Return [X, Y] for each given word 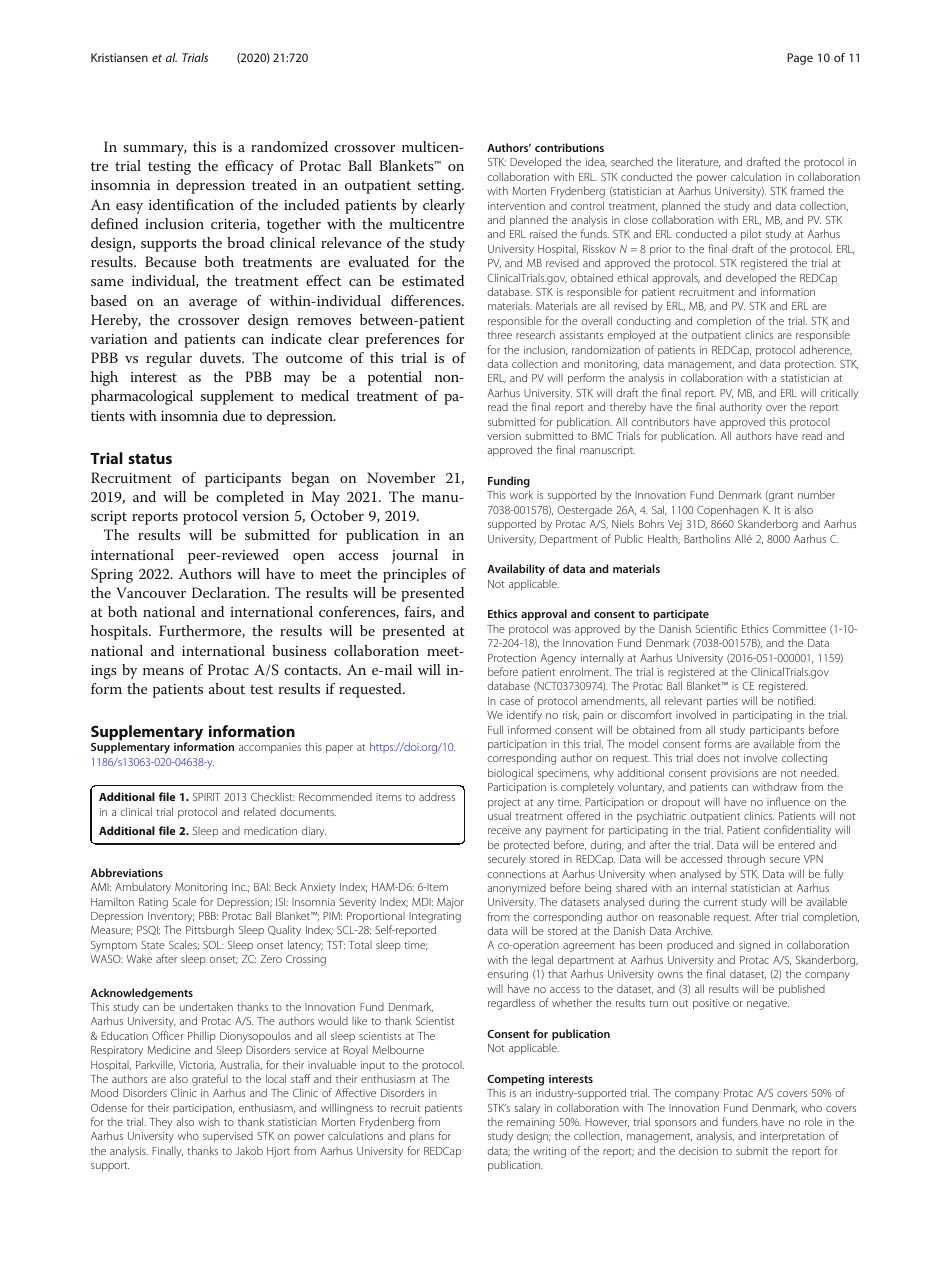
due [234, 415]
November [401, 477]
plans [422, 1137]
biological [510, 774]
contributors [660, 422]
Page [800, 59]
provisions [734, 774]
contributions [569, 147]
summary [154, 150]
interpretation [792, 1137]
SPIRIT [206, 797]
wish [209, 1122]
